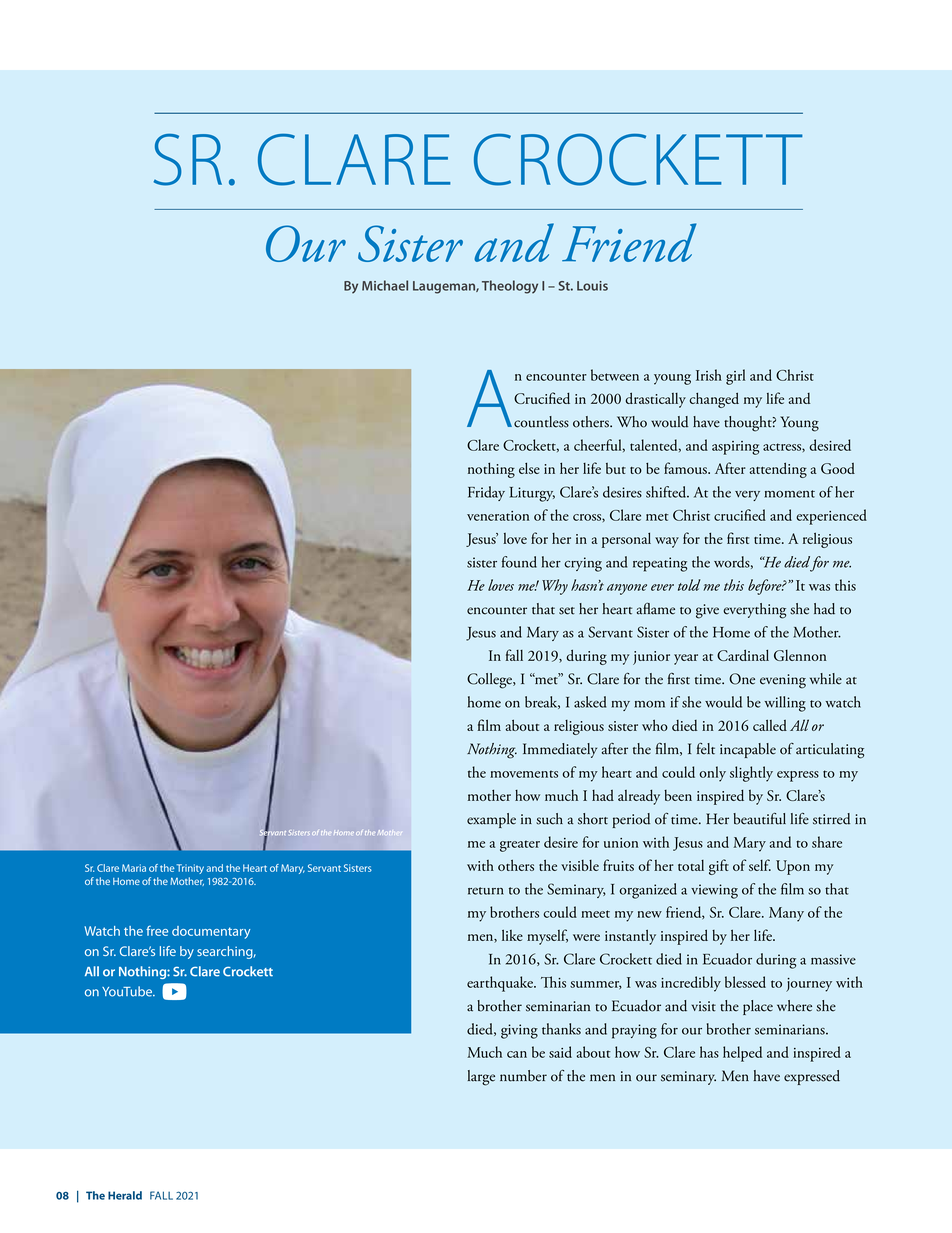 Image resolution: width=952 pixels, height=1233 pixels. I want to click on Theology, so click(510, 287).
